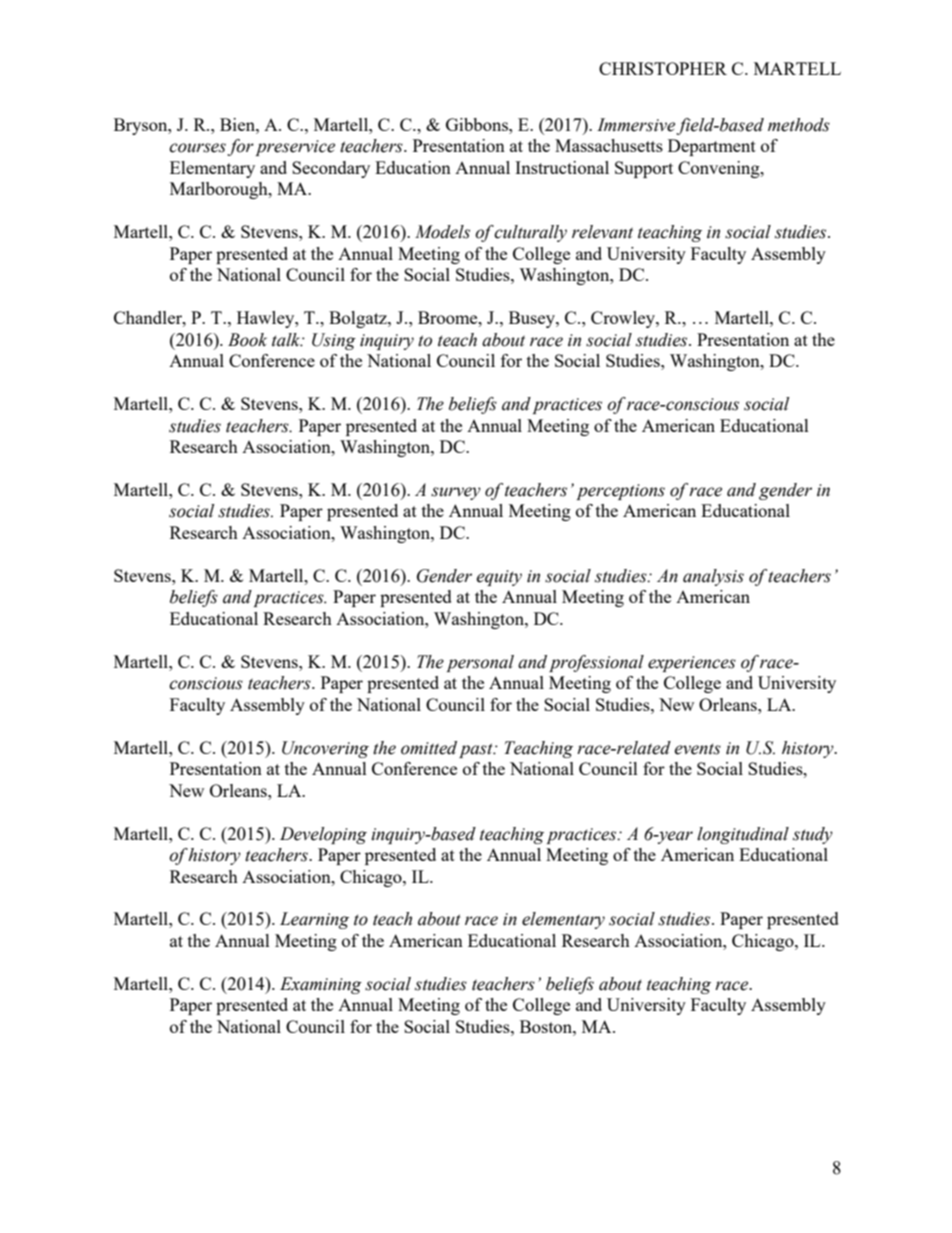 The image size is (952, 1233). What do you see at coordinates (314, 920) in the image?
I see `Learning` at bounding box center [314, 920].
